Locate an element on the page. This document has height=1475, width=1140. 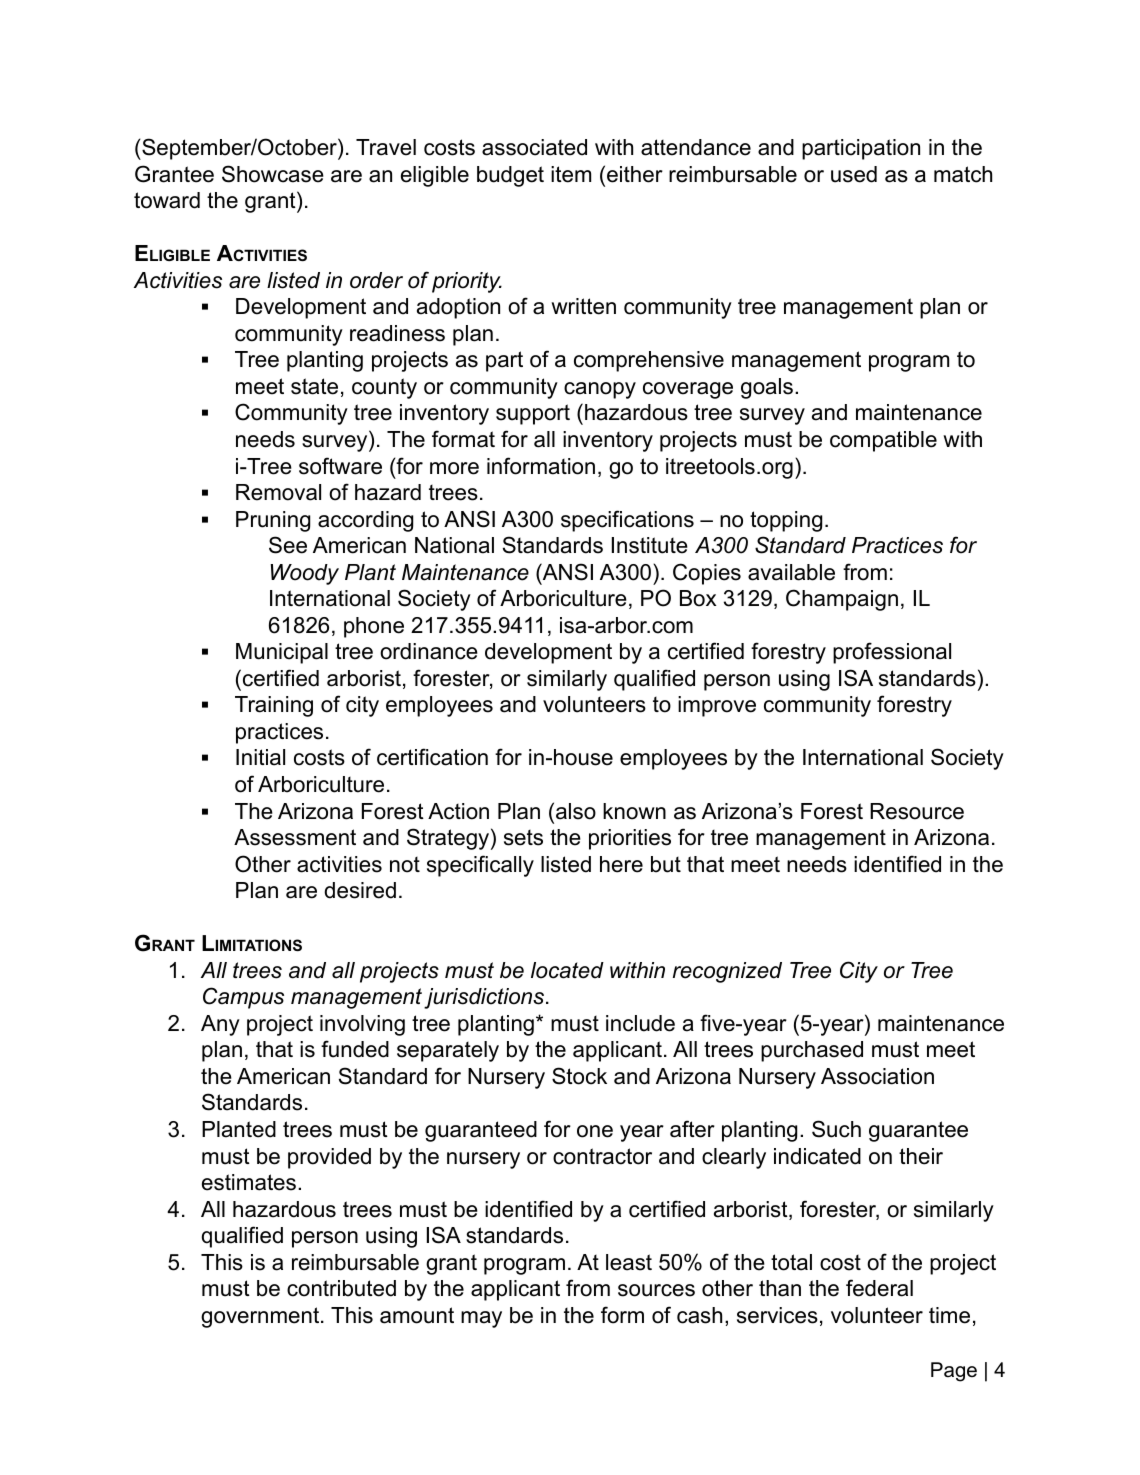
may is located at coordinates (481, 1319).
